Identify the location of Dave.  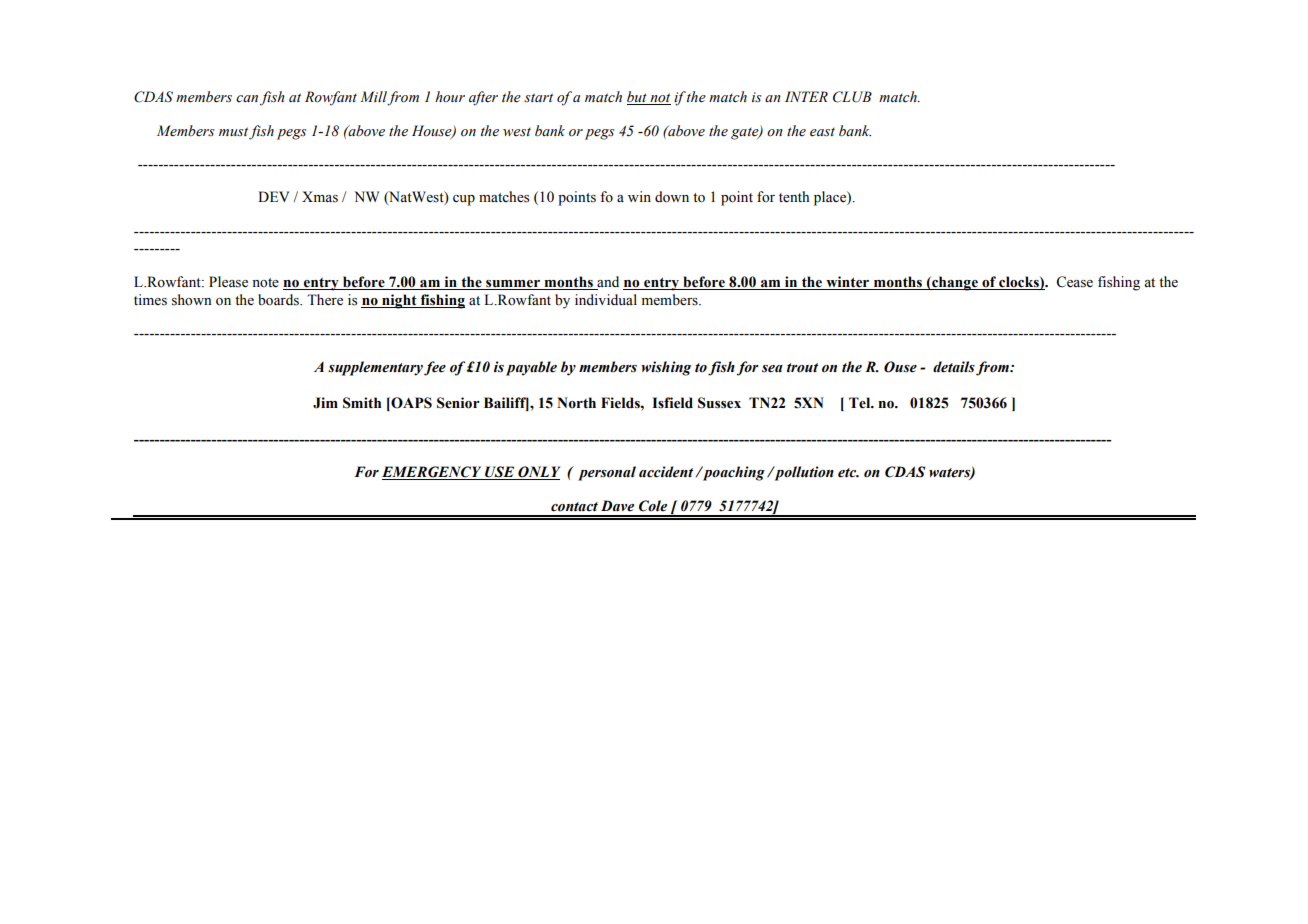
(617, 506).
